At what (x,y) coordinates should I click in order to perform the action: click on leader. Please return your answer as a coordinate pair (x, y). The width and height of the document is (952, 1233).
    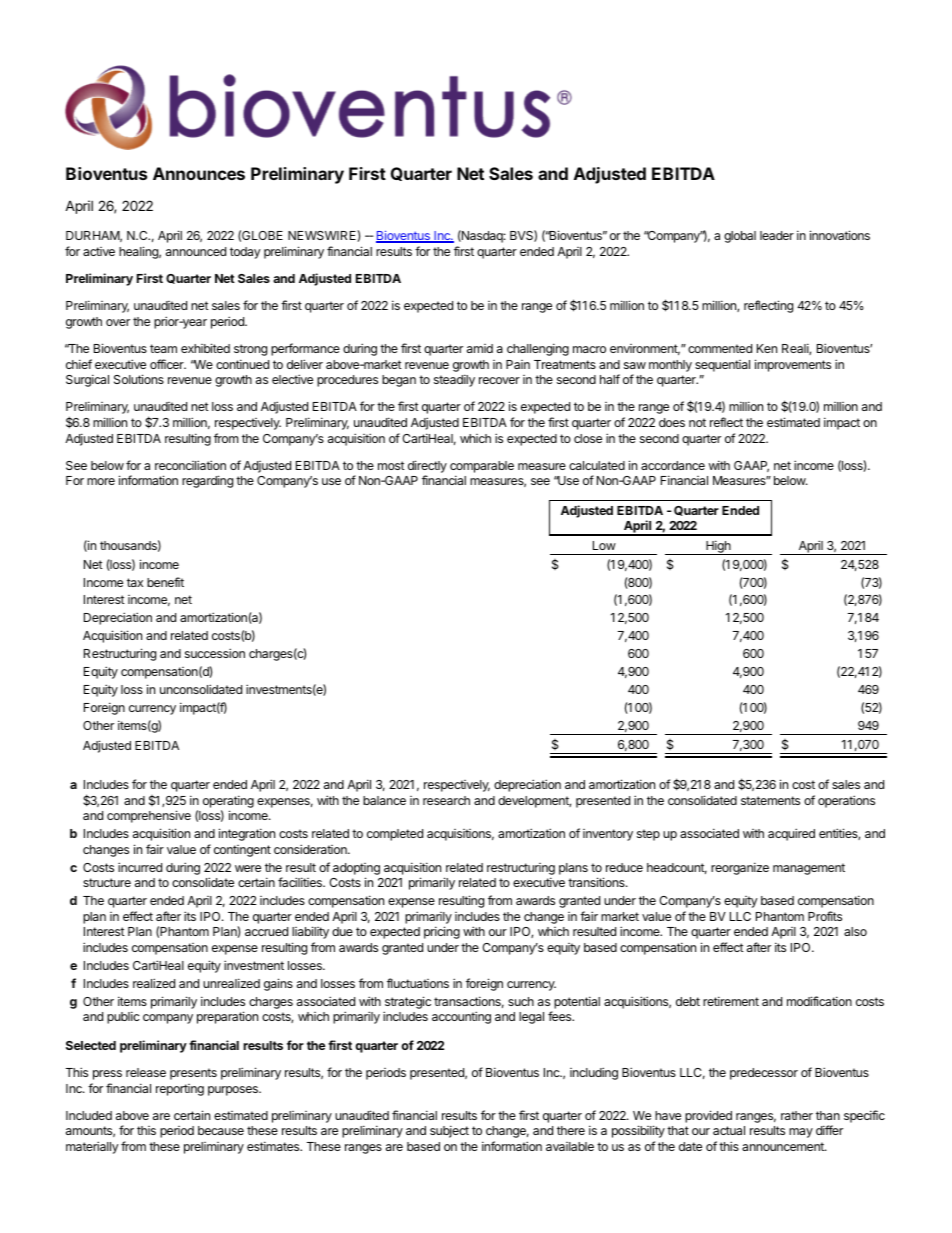
    Looking at the image, I should click on (777, 235).
